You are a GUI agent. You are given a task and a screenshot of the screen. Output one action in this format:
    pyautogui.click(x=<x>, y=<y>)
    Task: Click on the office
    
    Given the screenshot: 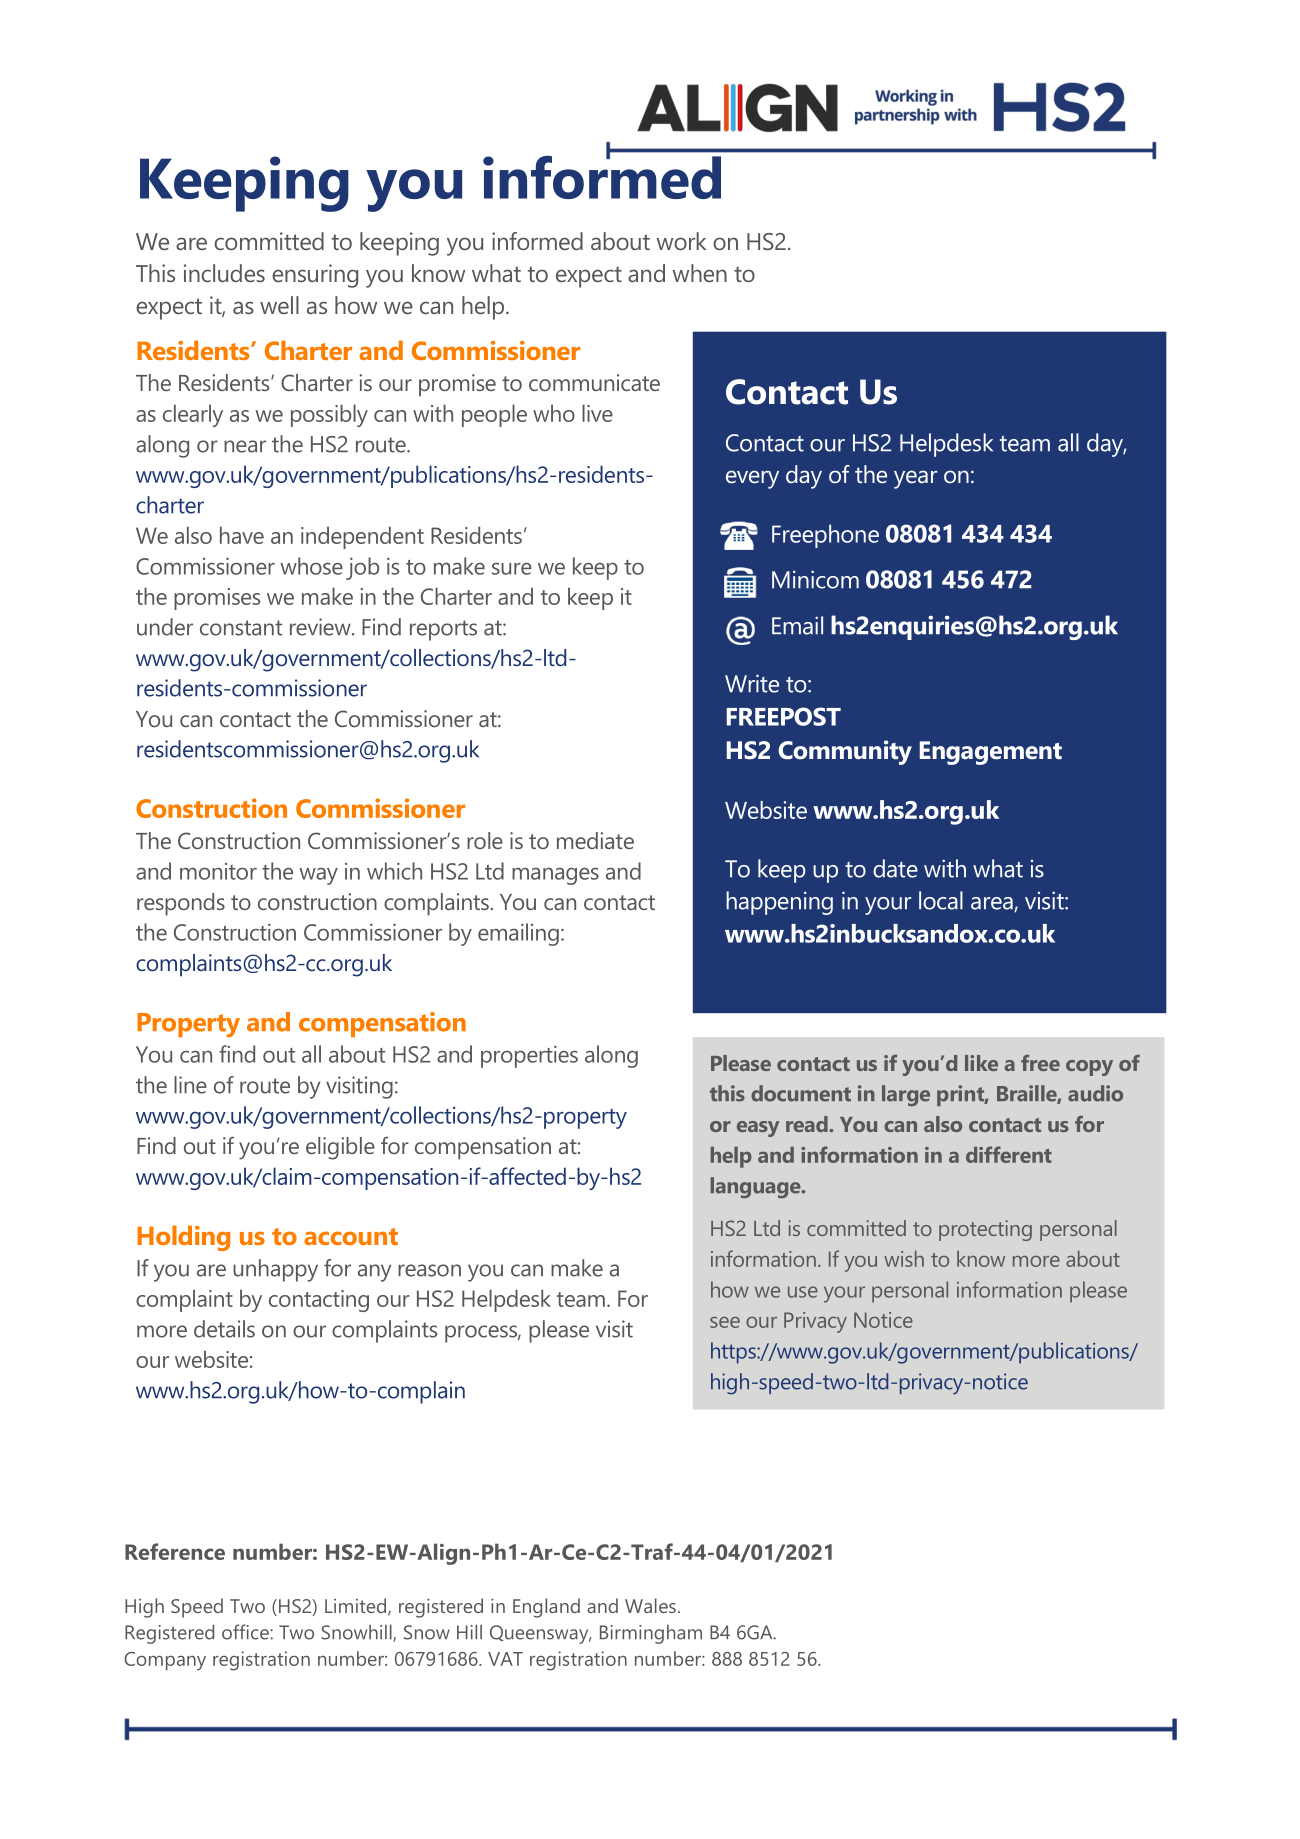 What is the action you would take?
    pyautogui.click(x=246, y=1632)
